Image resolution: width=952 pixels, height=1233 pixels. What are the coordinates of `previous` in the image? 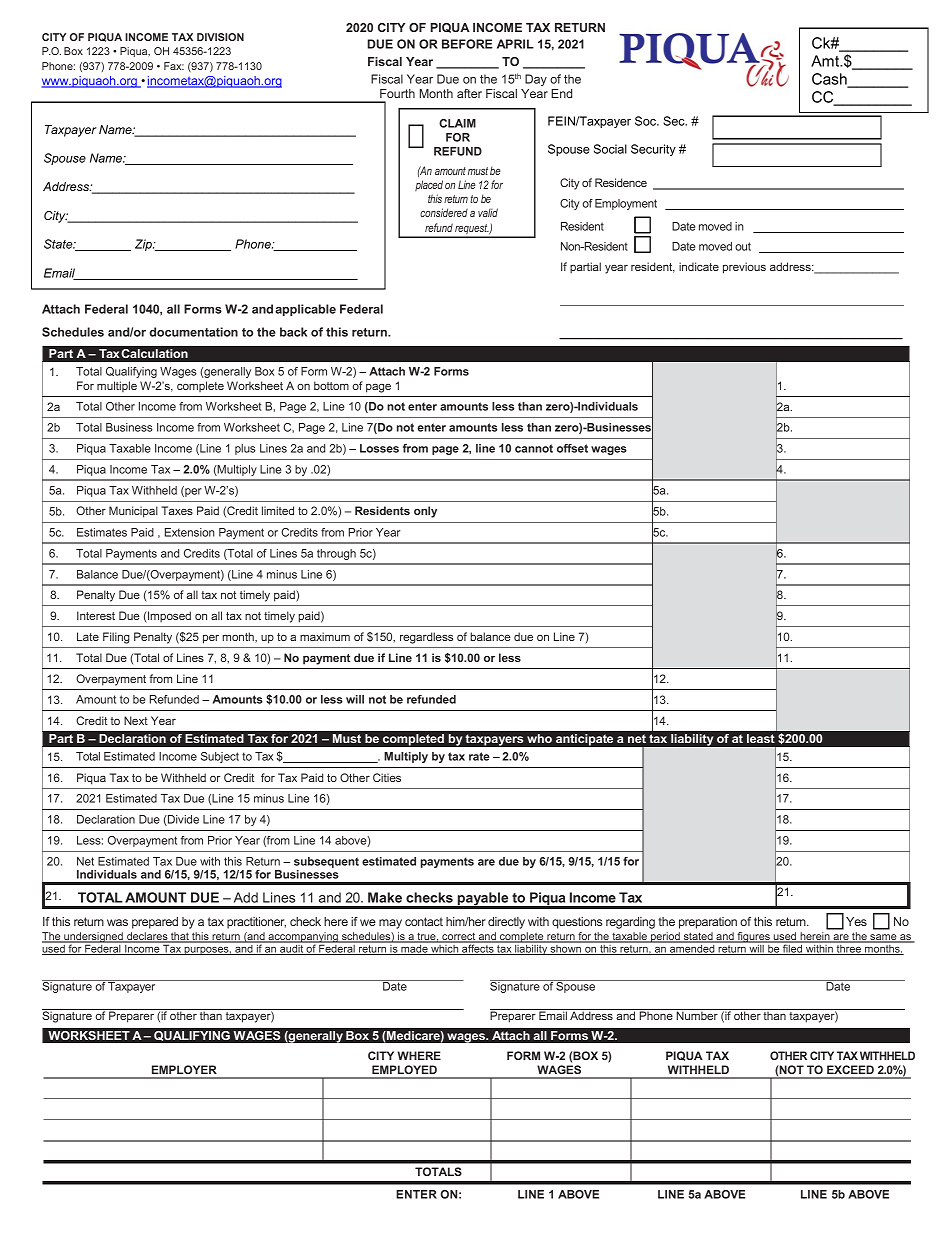 It's located at (744, 268).
